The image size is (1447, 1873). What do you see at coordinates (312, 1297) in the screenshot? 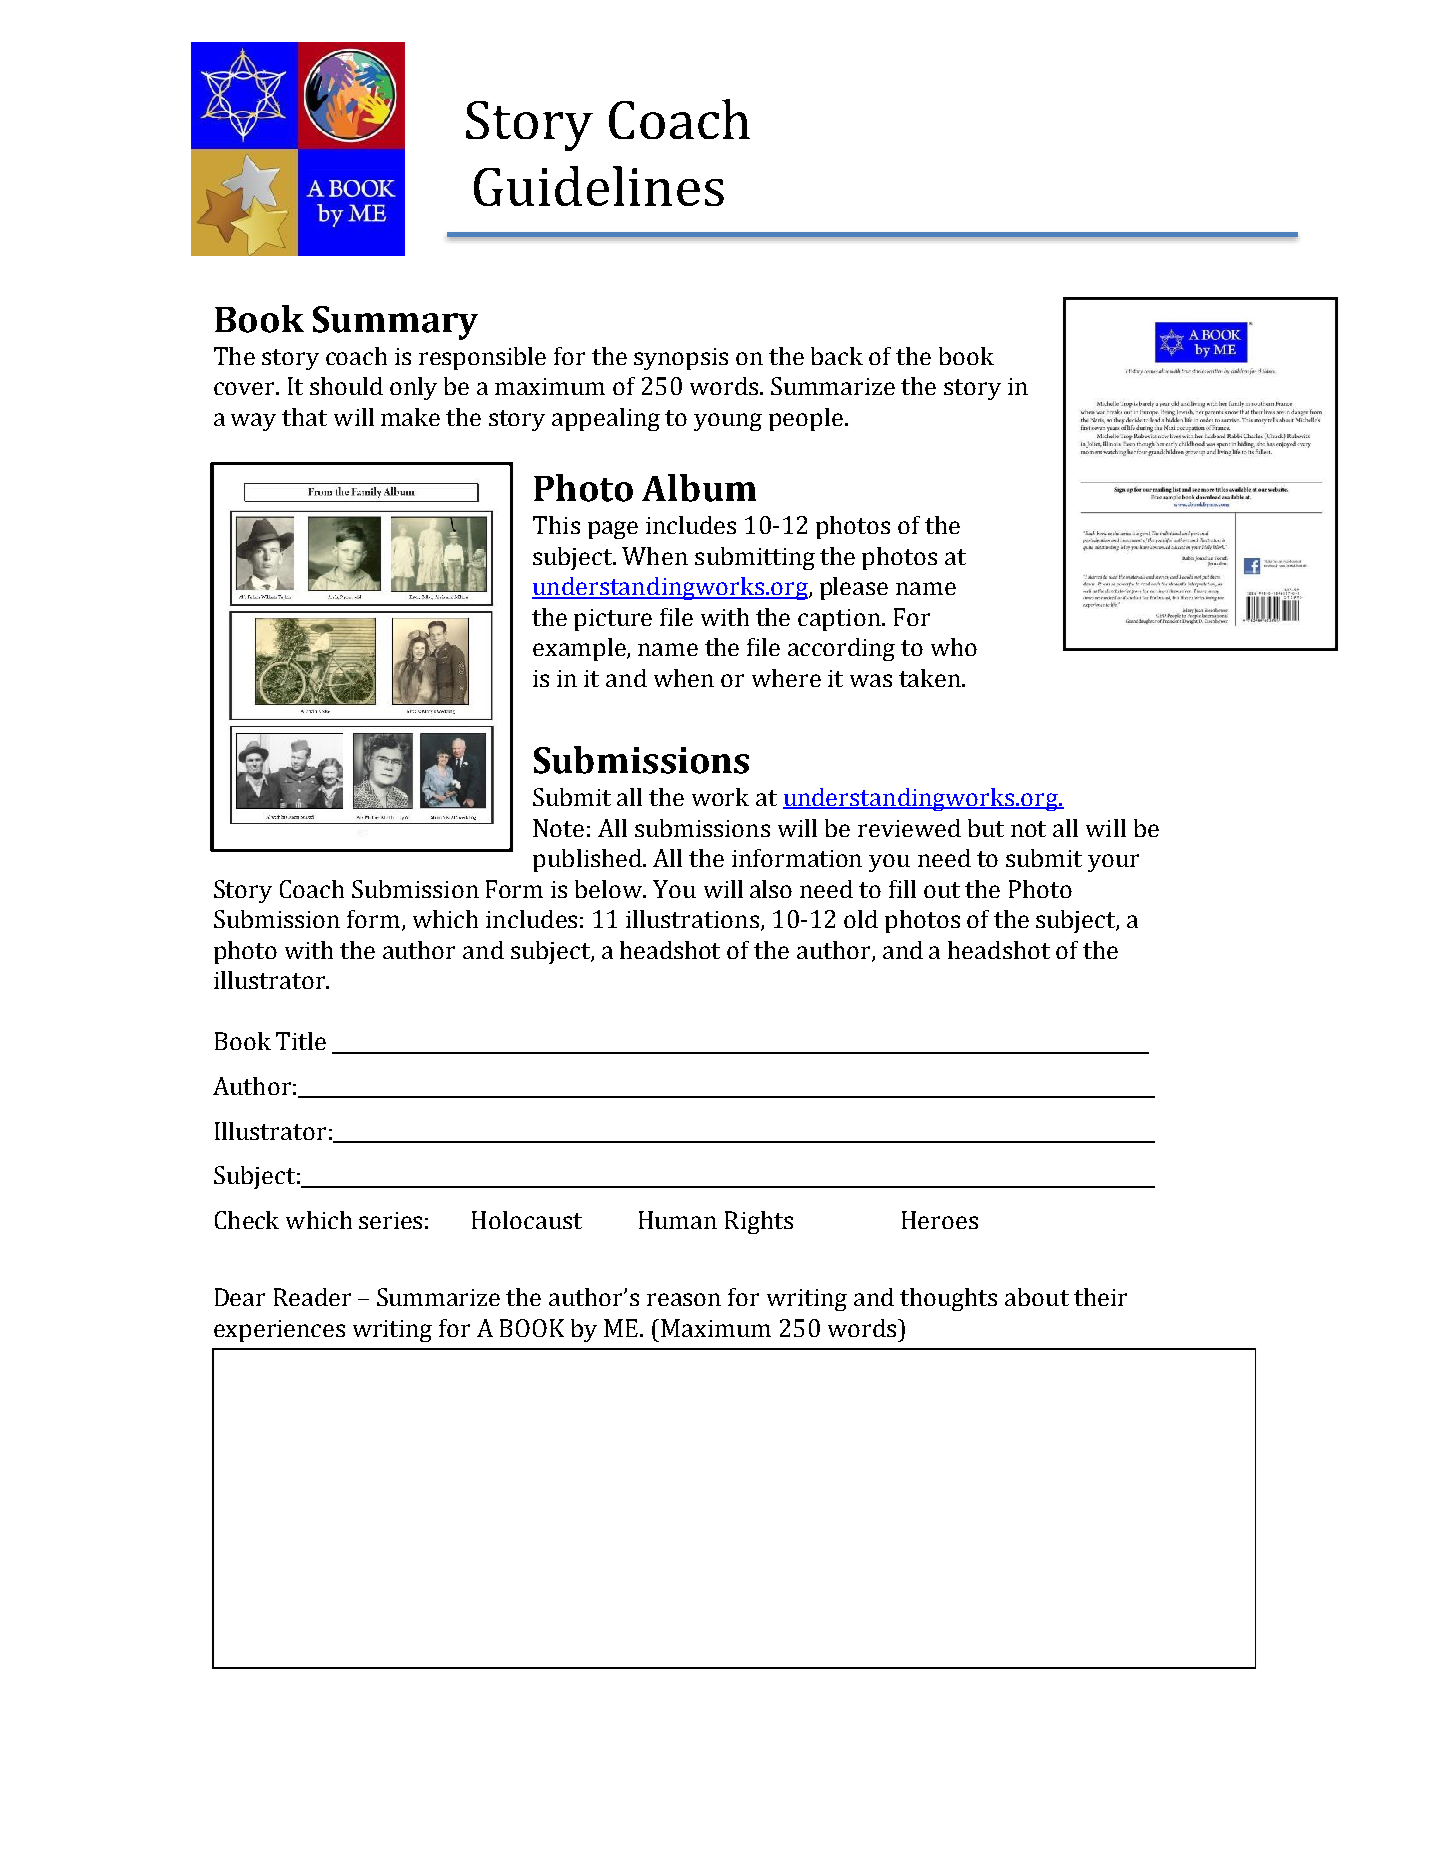
I see `Reader` at bounding box center [312, 1297].
